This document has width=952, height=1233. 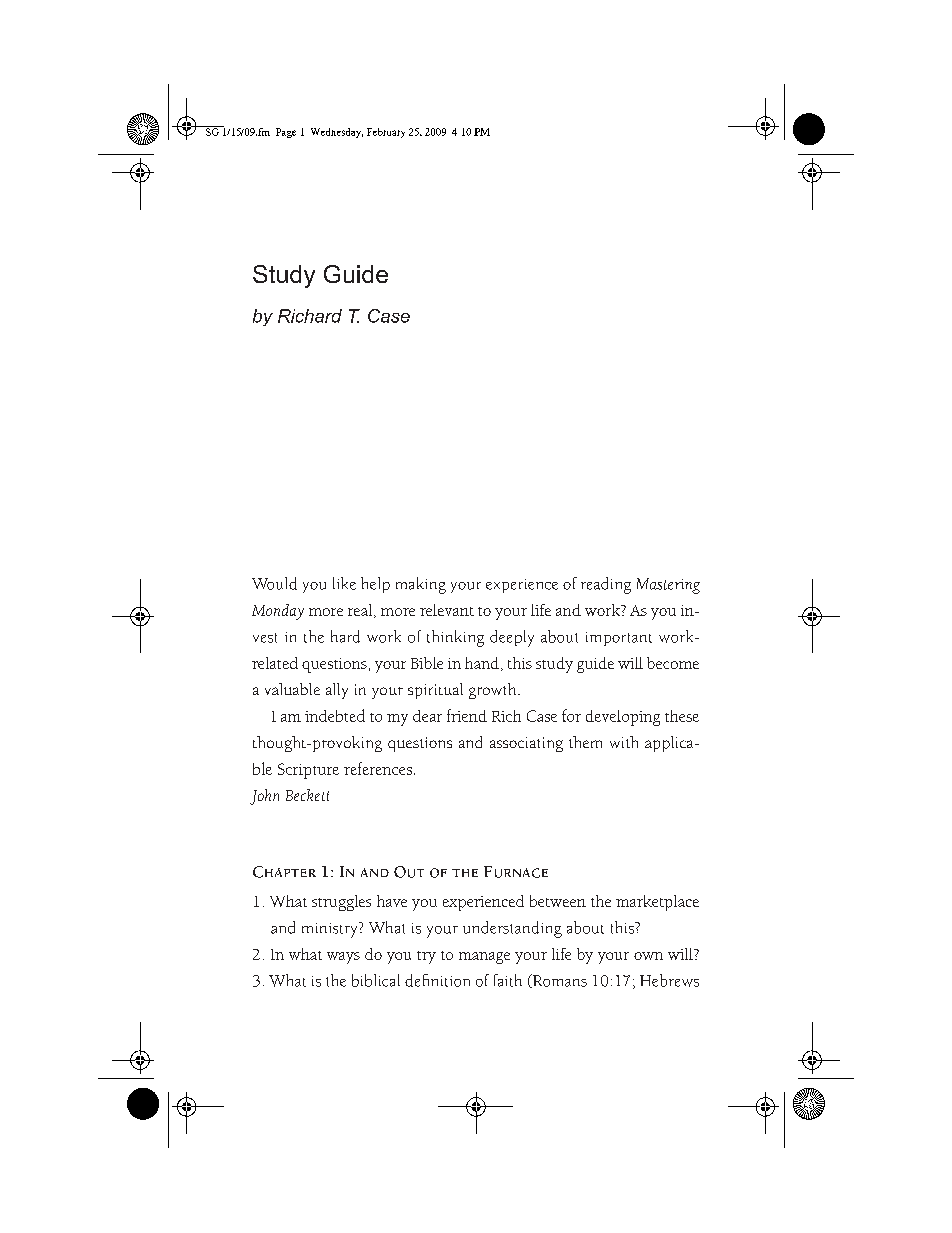 I want to click on like, so click(x=344, y=583).
